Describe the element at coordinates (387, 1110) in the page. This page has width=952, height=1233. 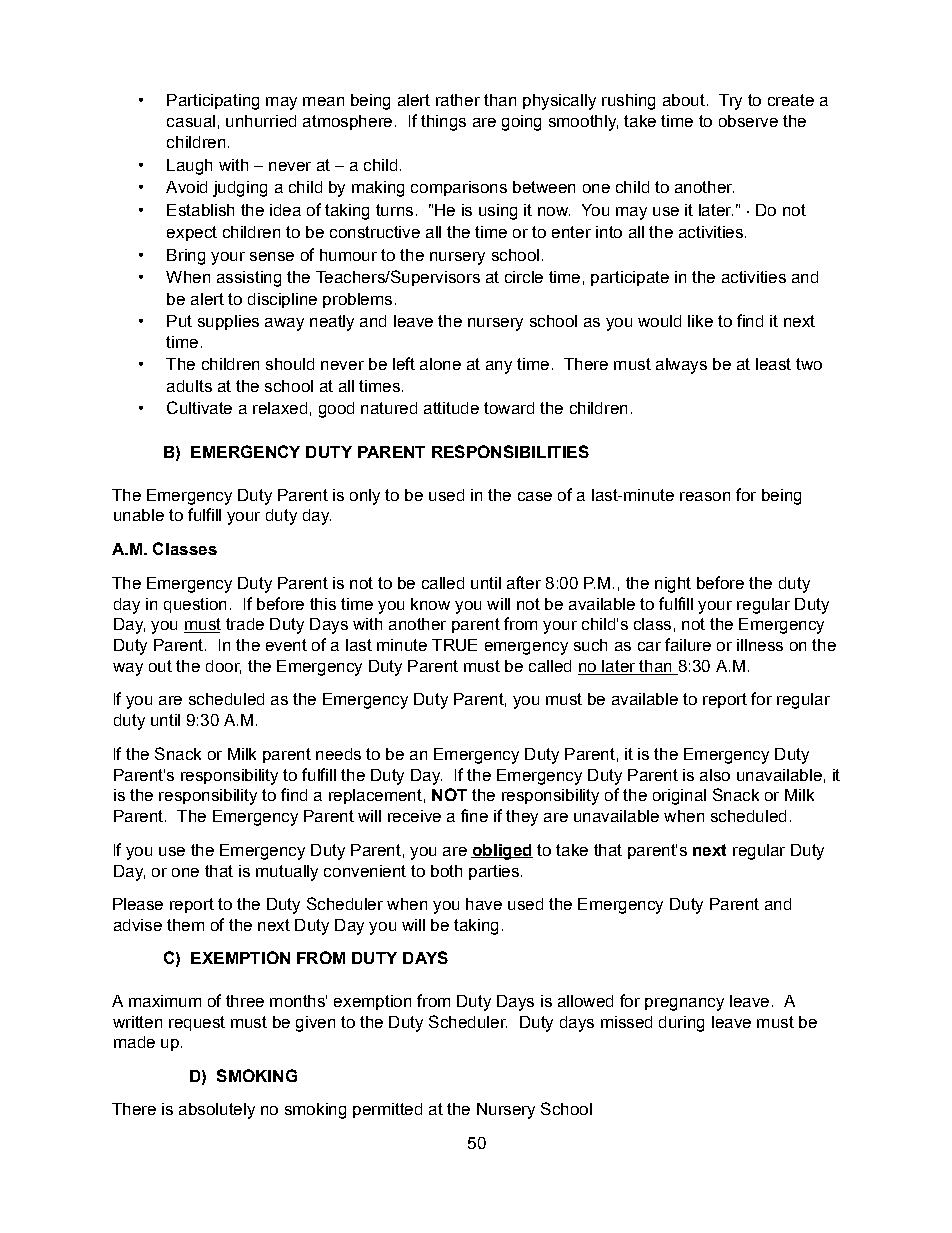
I see `permitted` at that location.
